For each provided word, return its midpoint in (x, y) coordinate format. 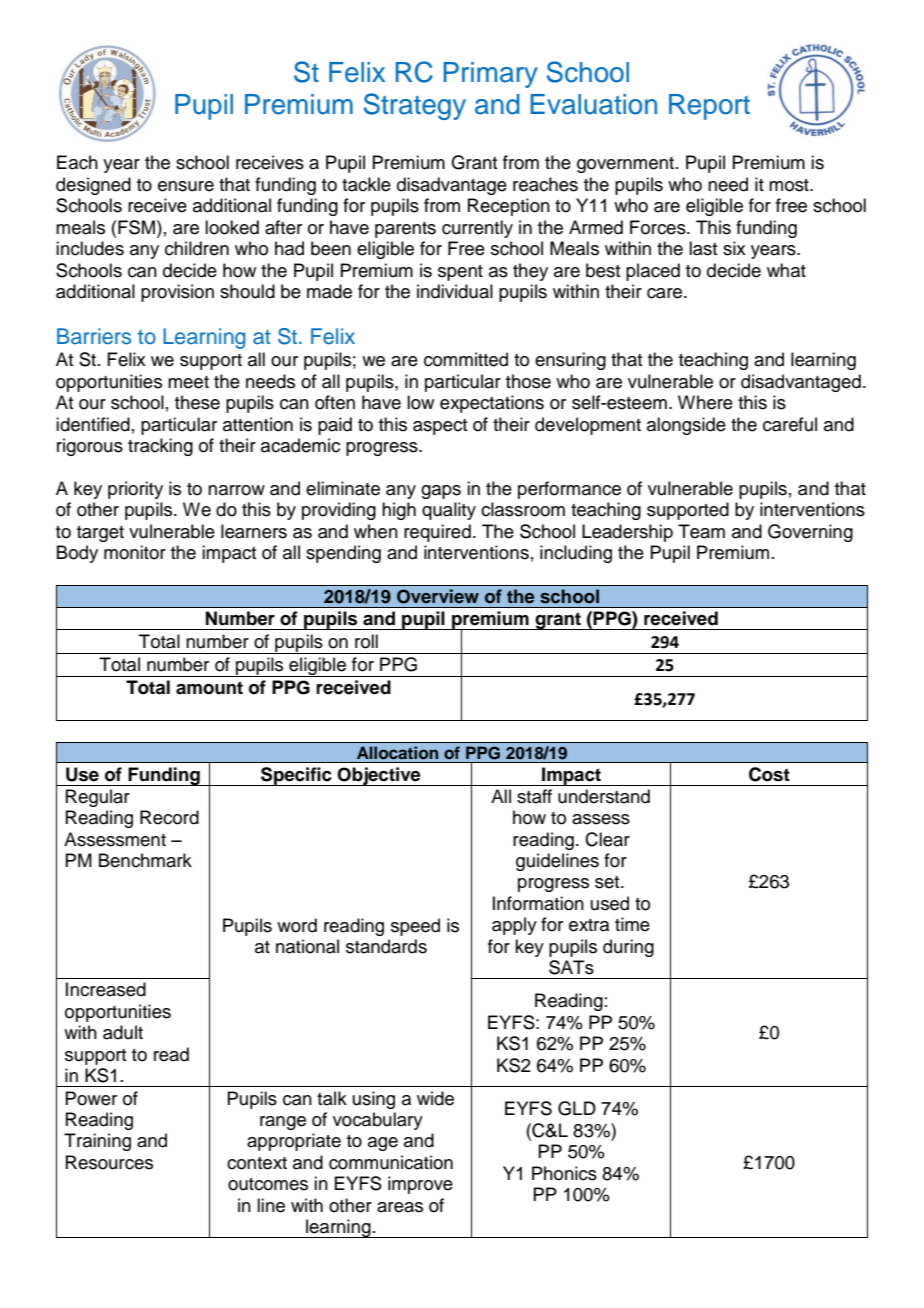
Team (701, 531)
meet (188, 382)
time (632, 924)
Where (705, 402)
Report (709, 107)
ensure (186, 186)
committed (466, 359)
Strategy (415, 106)
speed (415, 927)
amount (209, 688)
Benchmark (145, 860)
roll (366, 641)
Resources (109, 1162)
